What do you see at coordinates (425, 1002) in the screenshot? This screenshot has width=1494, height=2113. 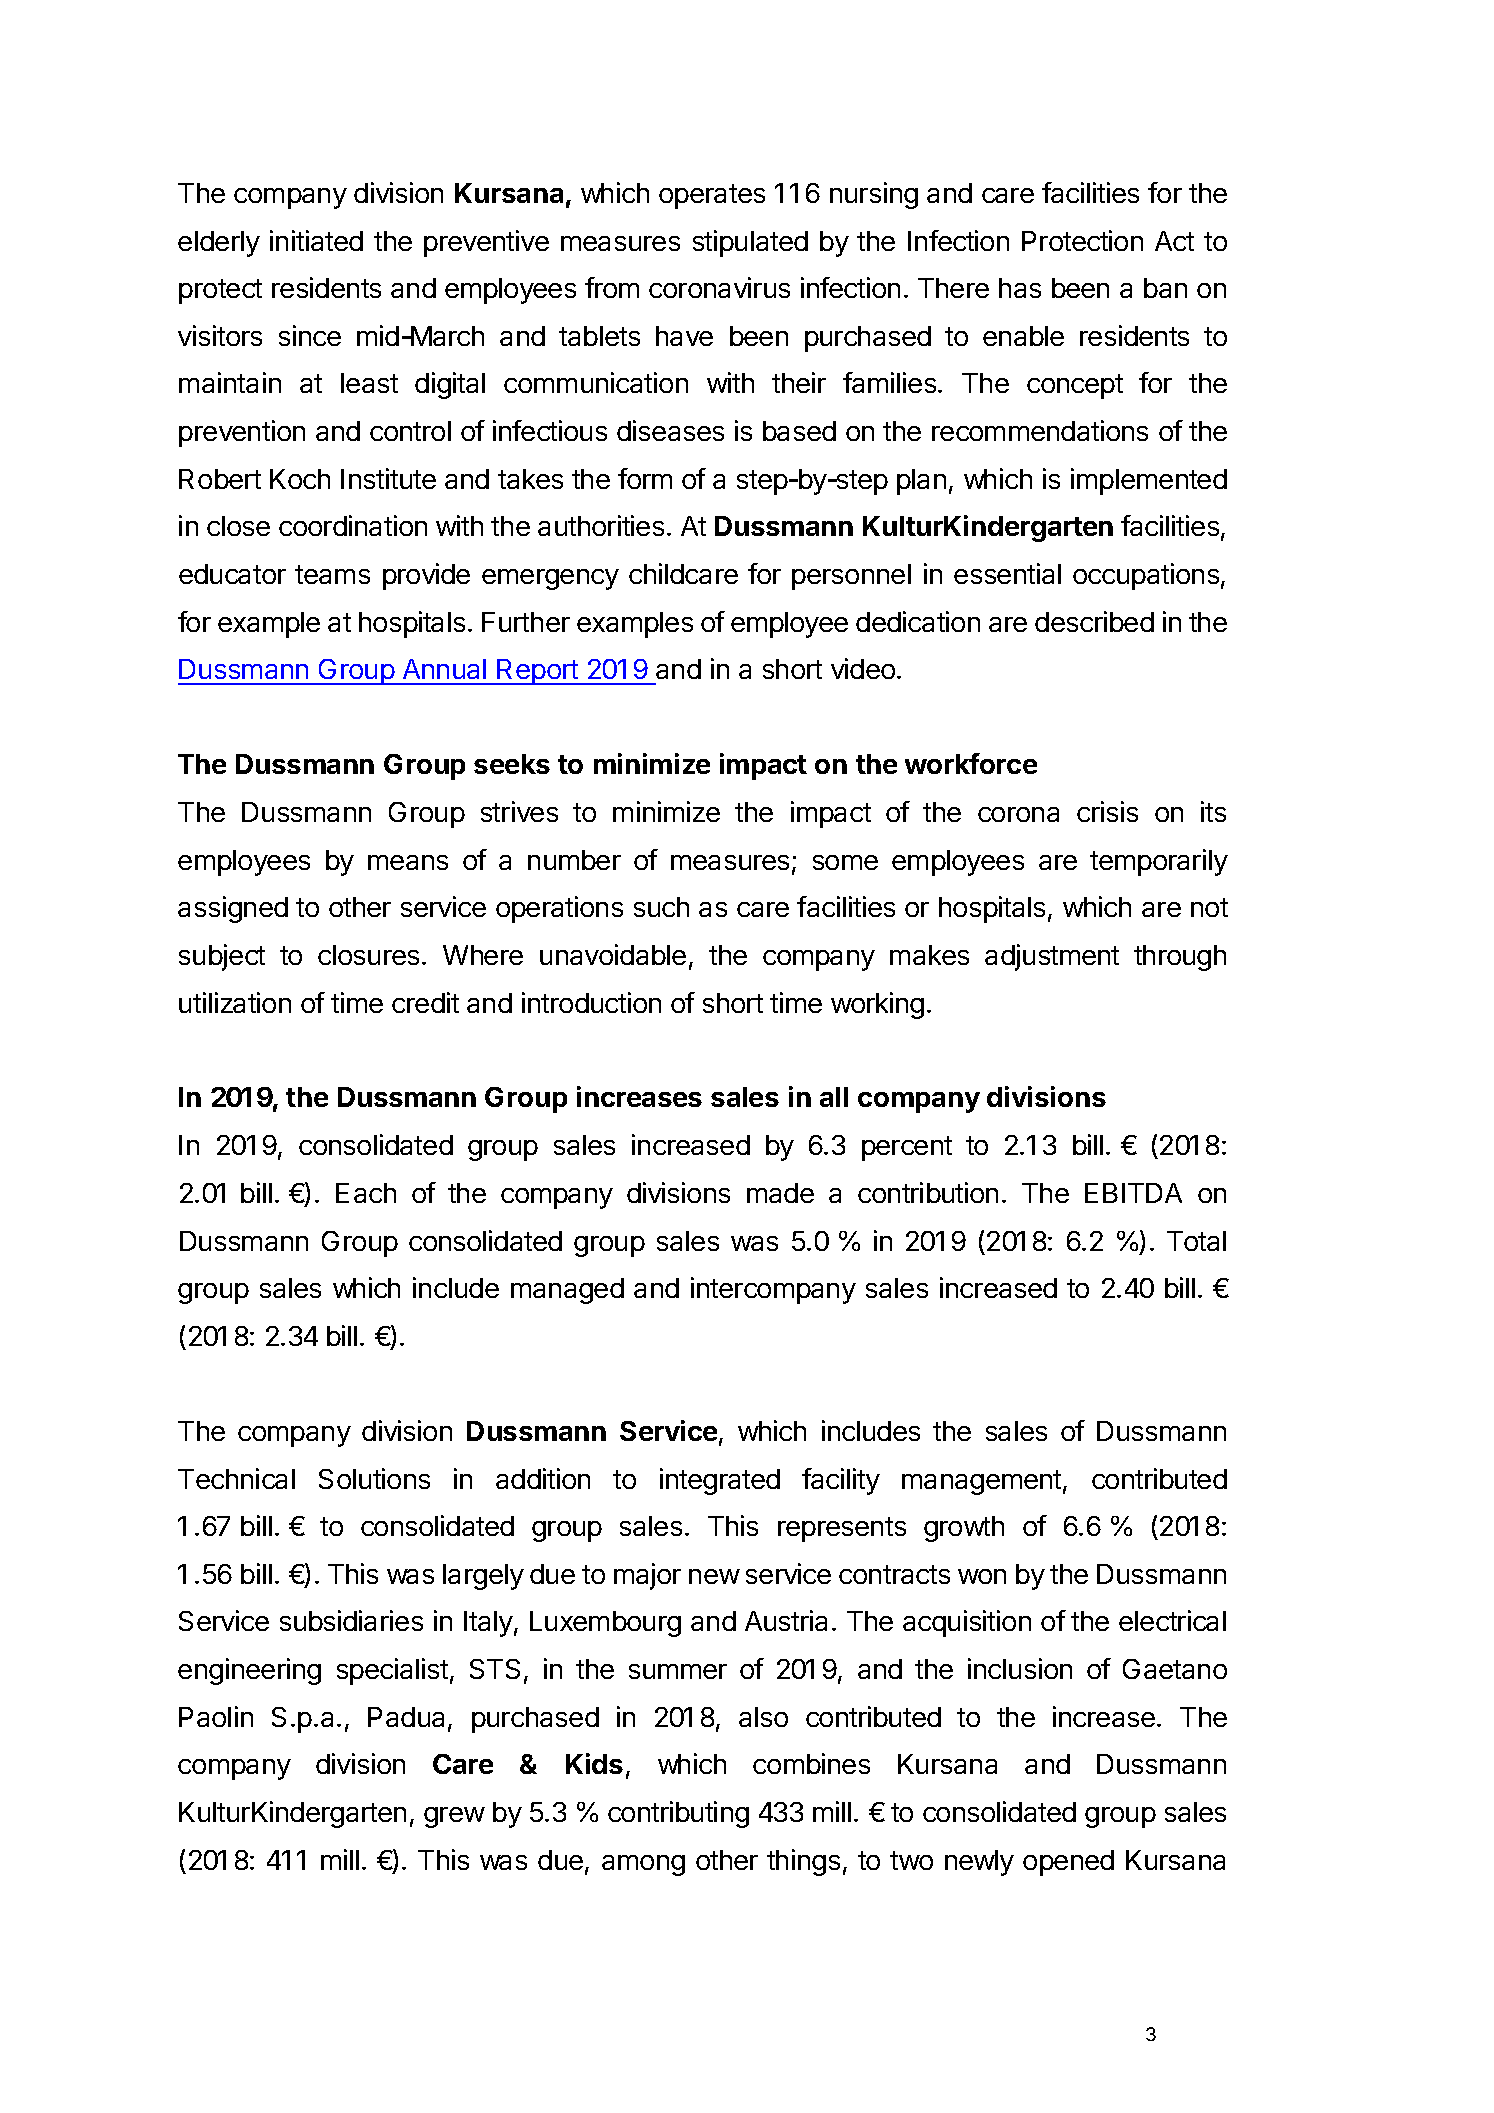 I see `credit` at bounding box center [425, 1002].
